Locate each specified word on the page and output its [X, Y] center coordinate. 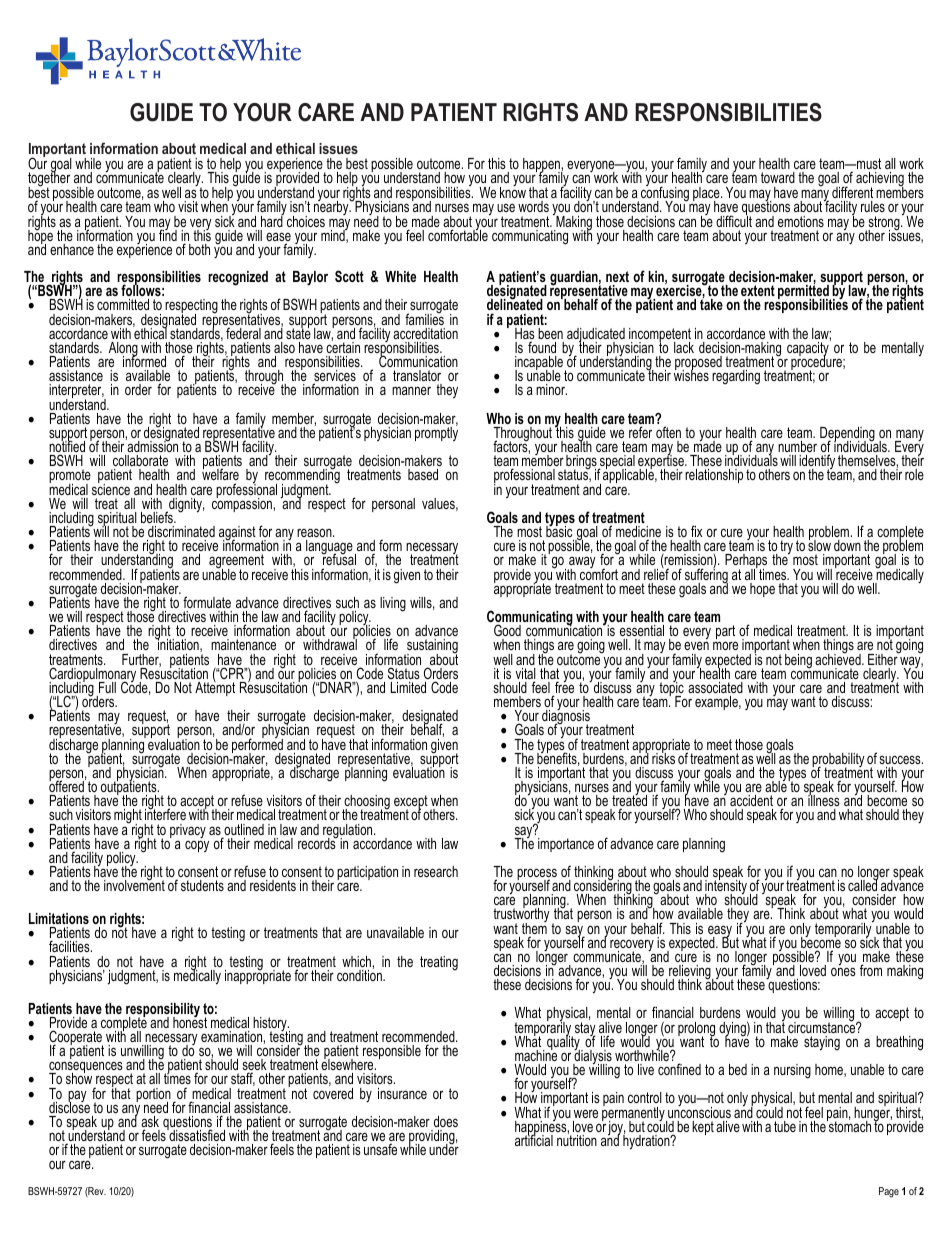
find [168, 234]
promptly [436, 433]
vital [526, 675]
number [797, 446]
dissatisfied [196, 1134]
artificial [534, 1139]
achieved [839, 658]
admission [152, 445]
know [513, 191]
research [436, 871]
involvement [134, 884]
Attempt [215, 688]
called [863, 884]
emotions [801, 221]
